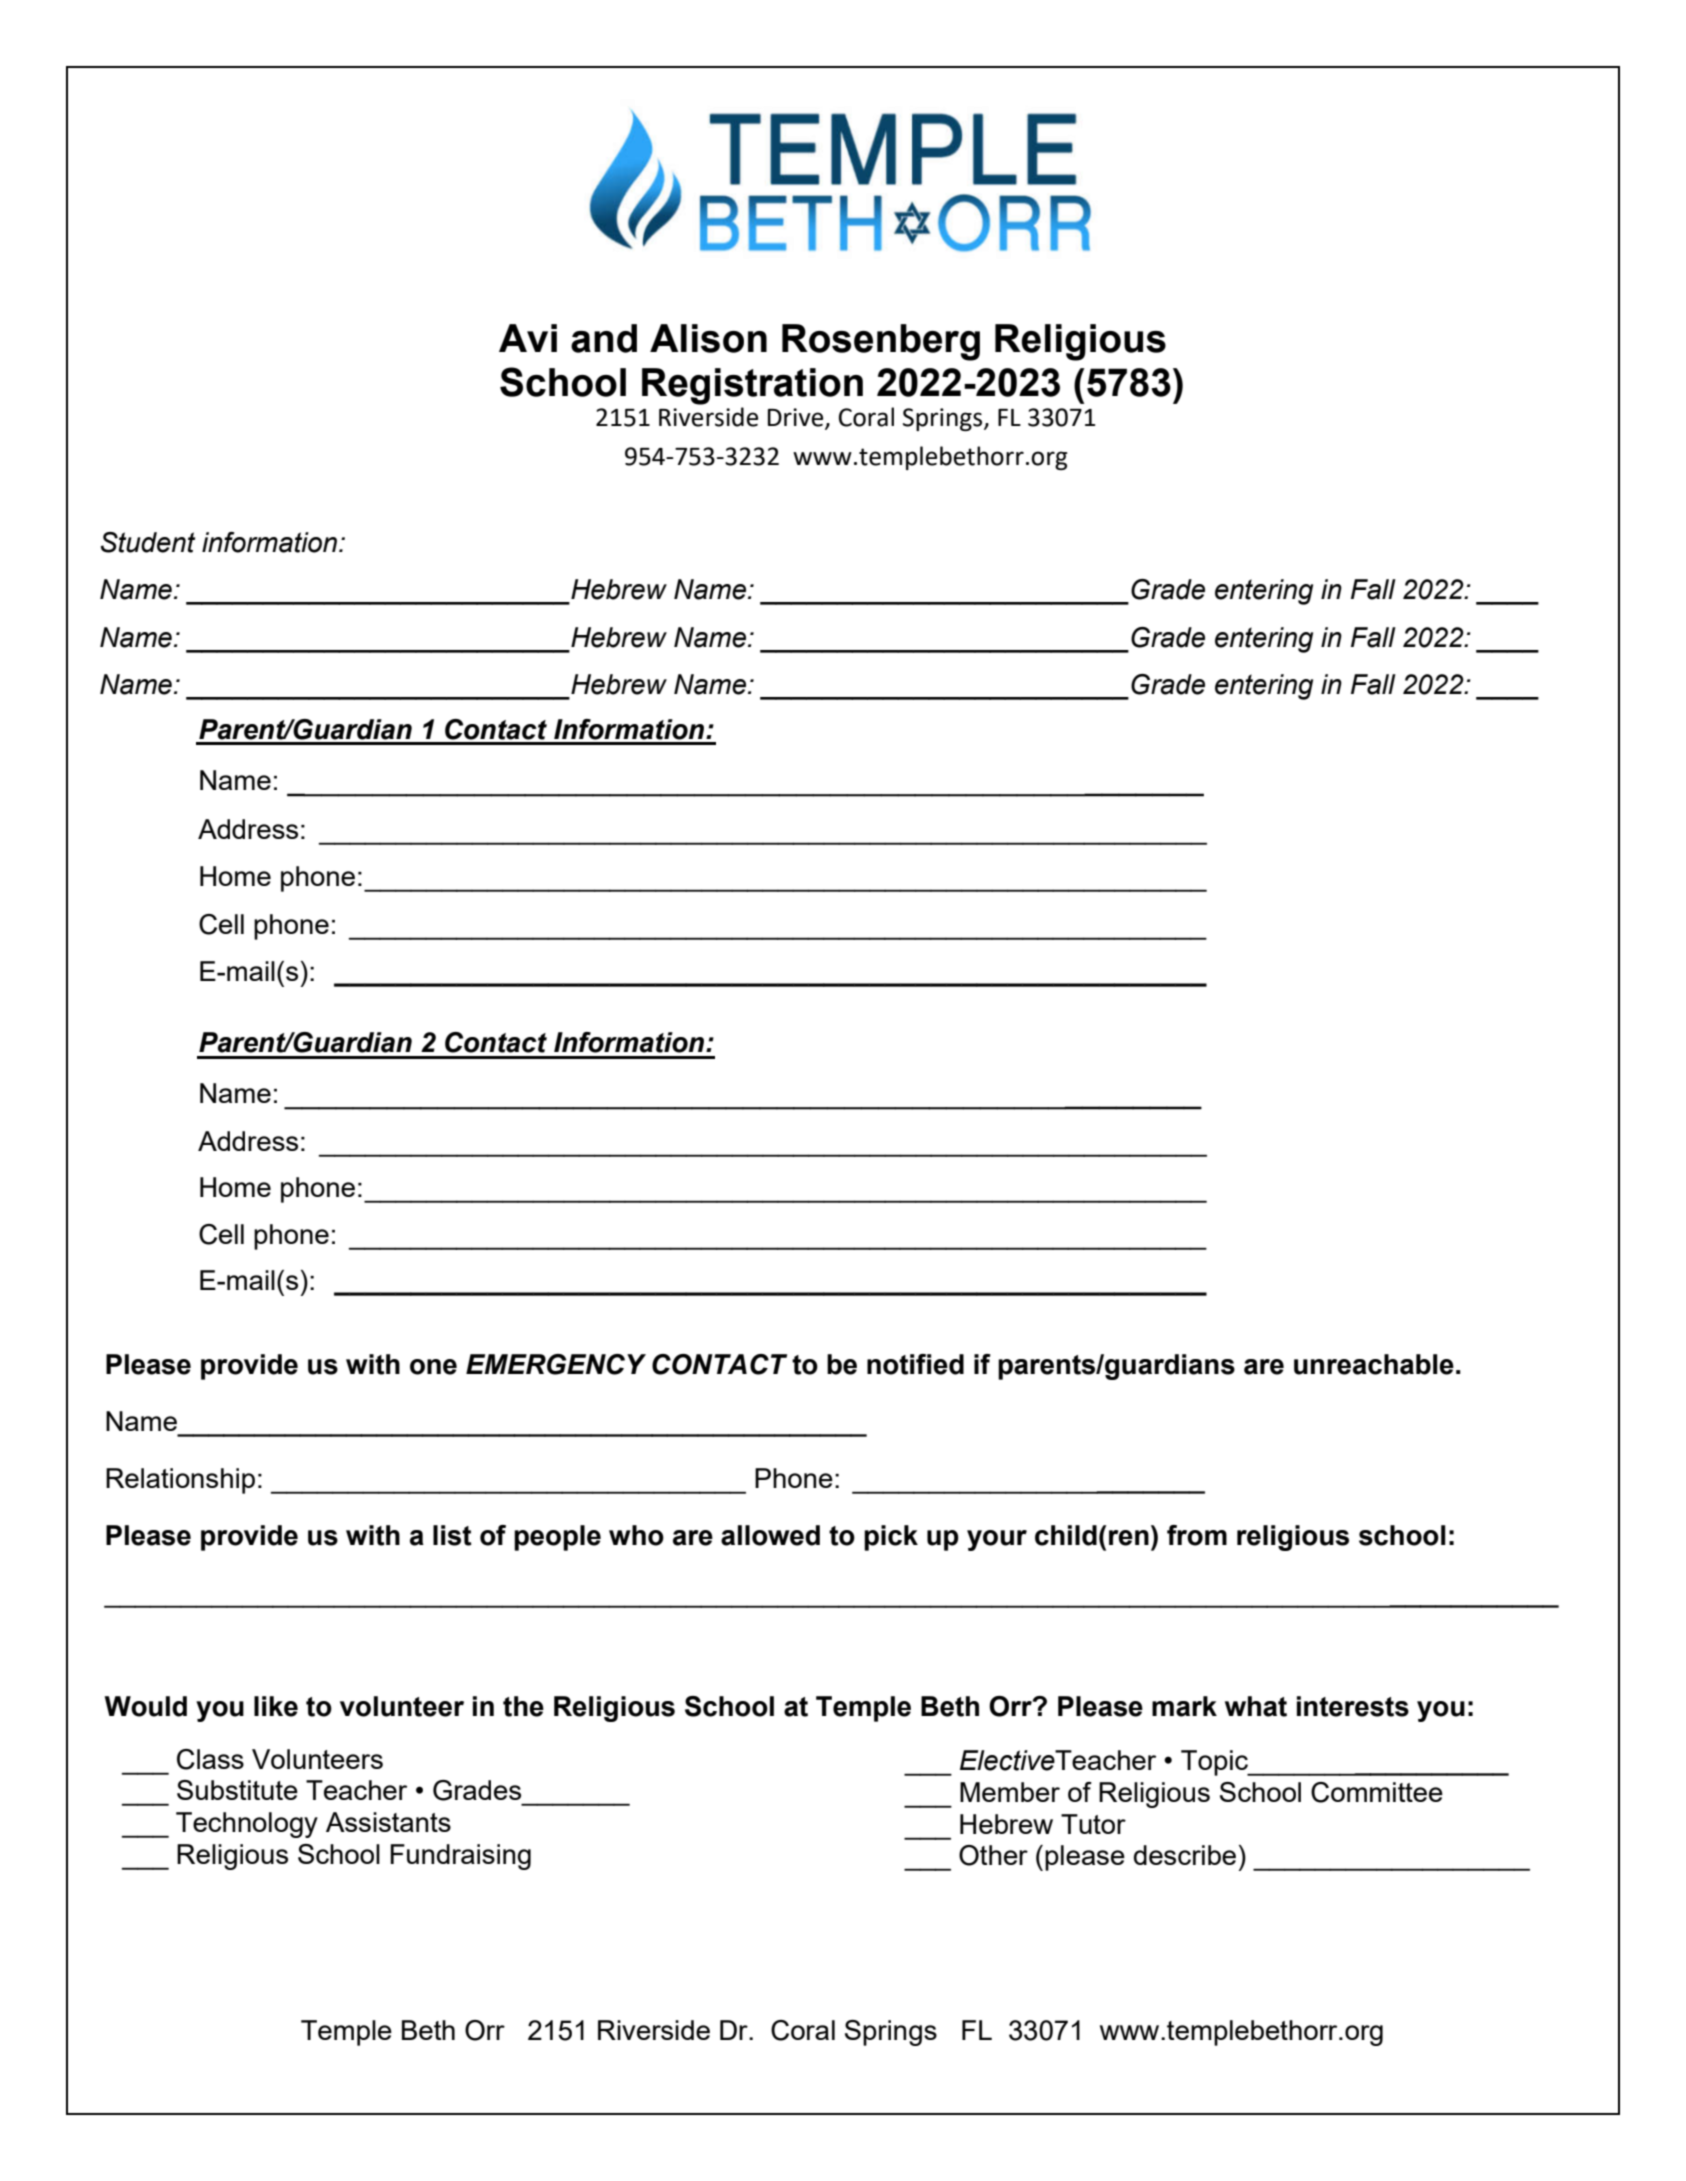  Describe the element at coordinates (1185, 1855) in the image. I see `describe` at that location.
